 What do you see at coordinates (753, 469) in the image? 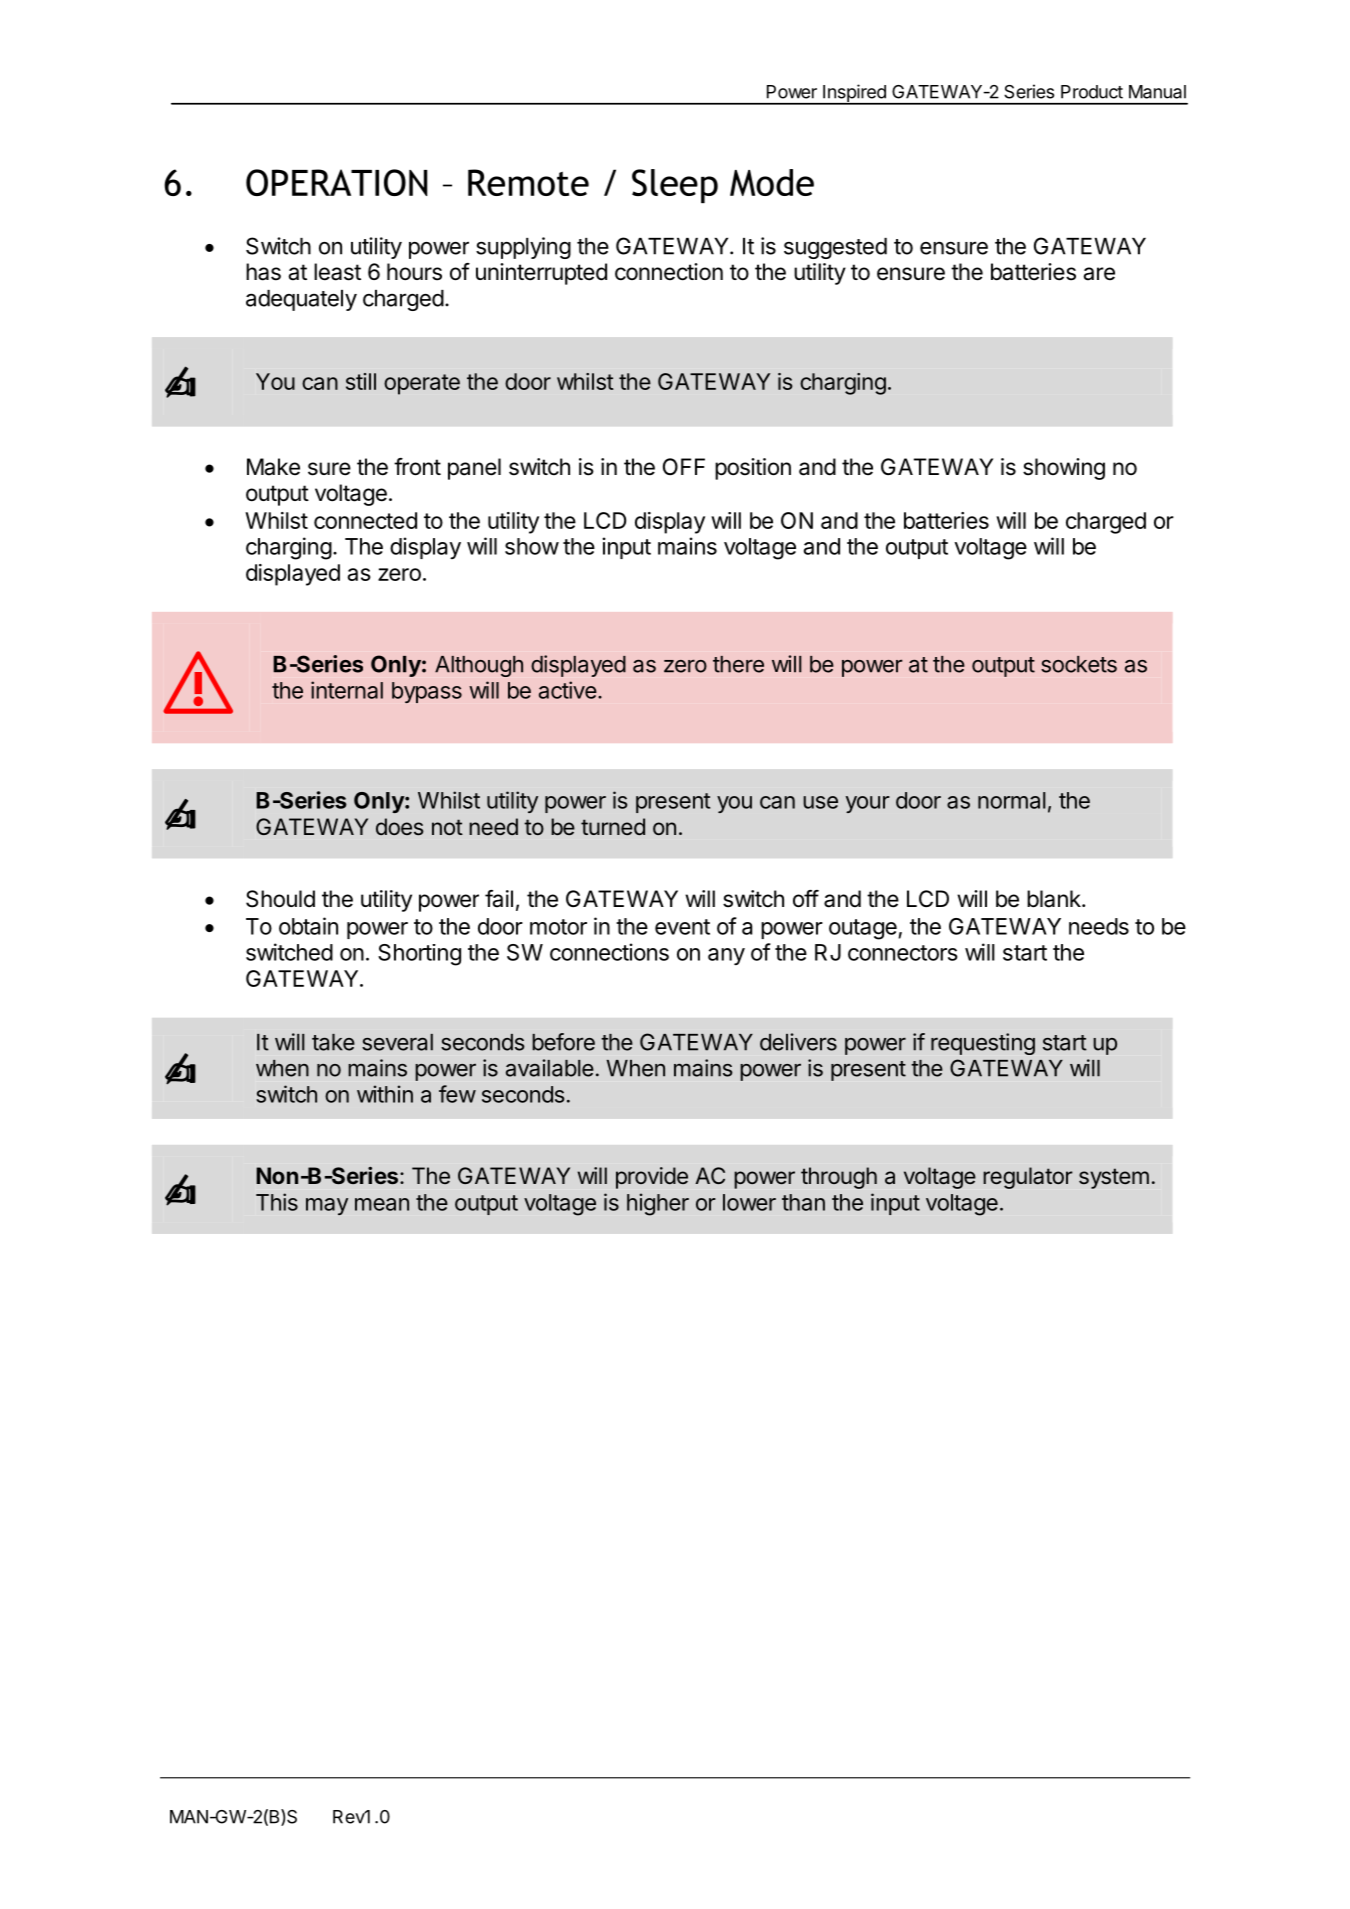
I see `position` at bounding box center [753, 469].
